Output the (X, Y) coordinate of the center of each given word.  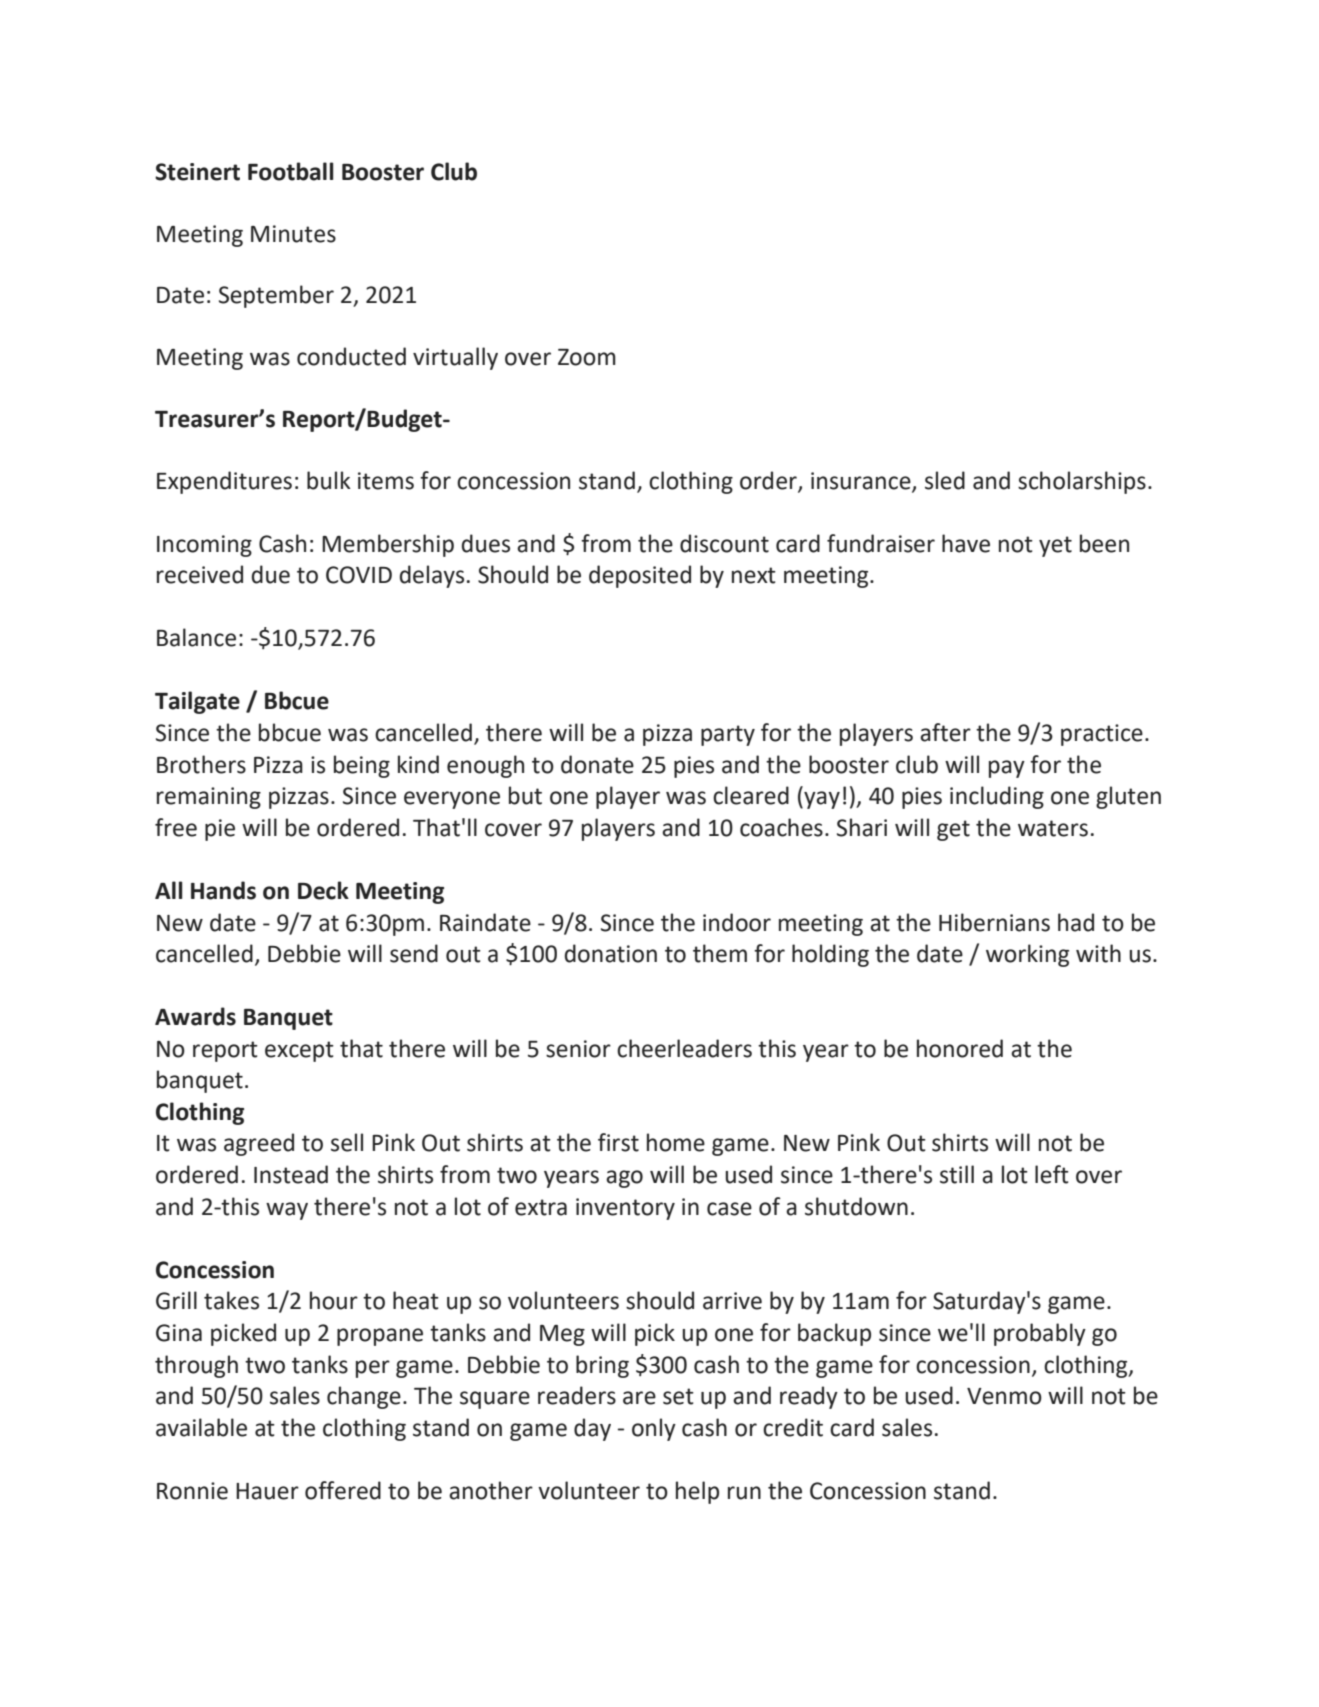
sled (945, 480)
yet (1055, 546)
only (654, 1429)
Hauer (267, 1491)
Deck (323, 890)
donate (597, 764)
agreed (259, 1144)
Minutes (293, 234)
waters (1053, 828)
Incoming (204, 546)
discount (724, 543)
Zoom (587, 357)
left (1052, 1174)
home (676, 1142)
